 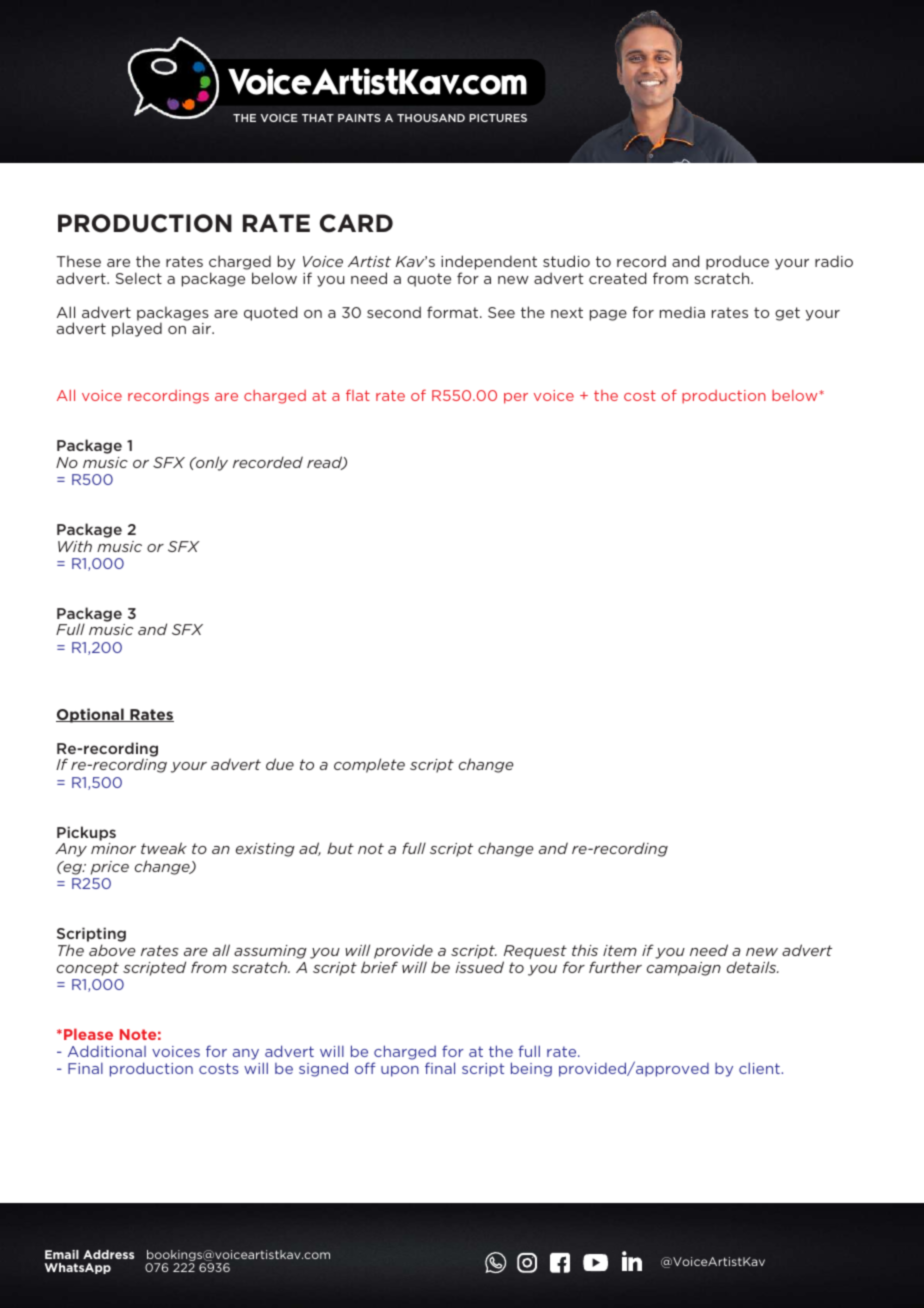 I want to click on complete, so click(x=369, y=765).
